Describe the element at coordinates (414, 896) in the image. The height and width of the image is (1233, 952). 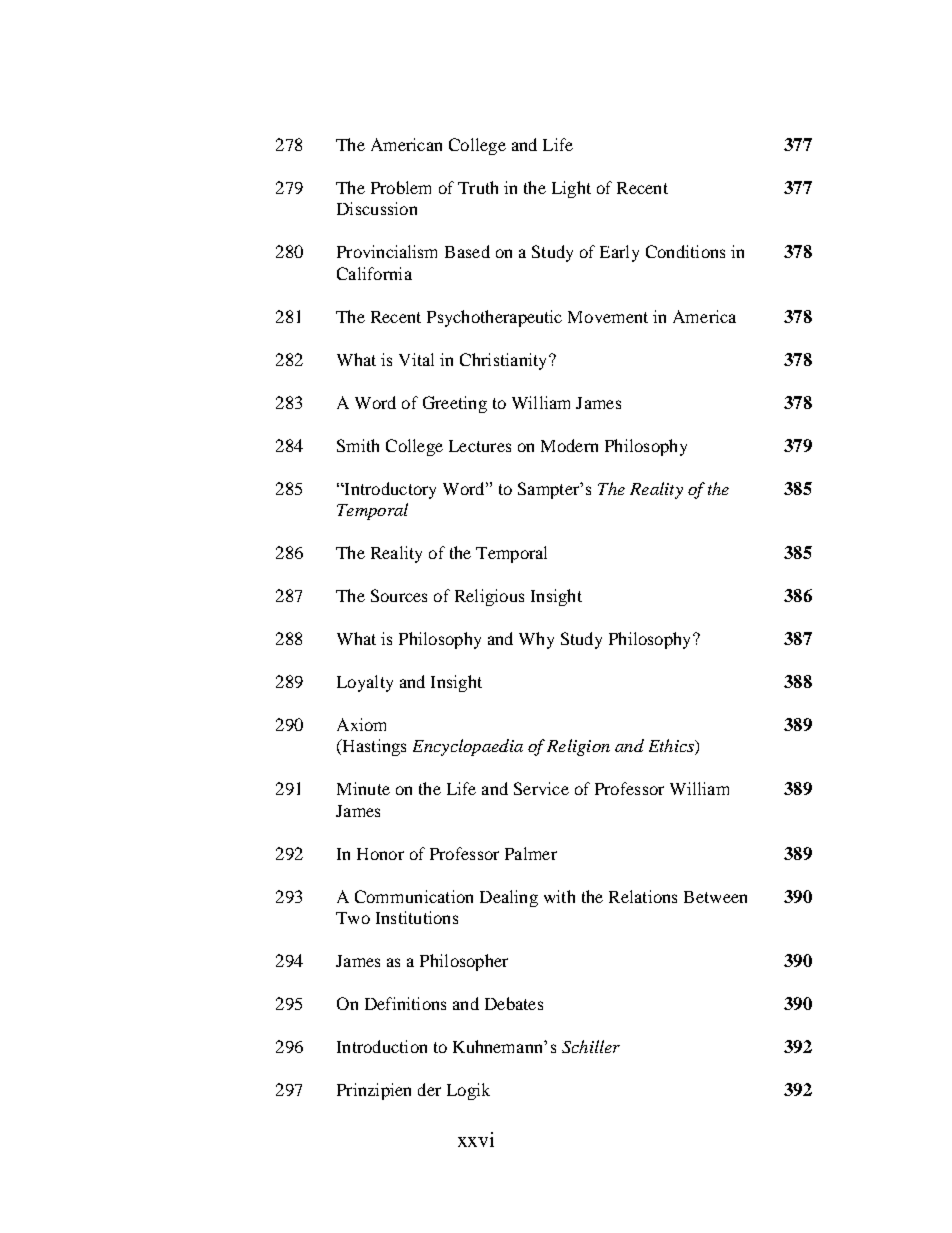
I see `Communication` at that location.
